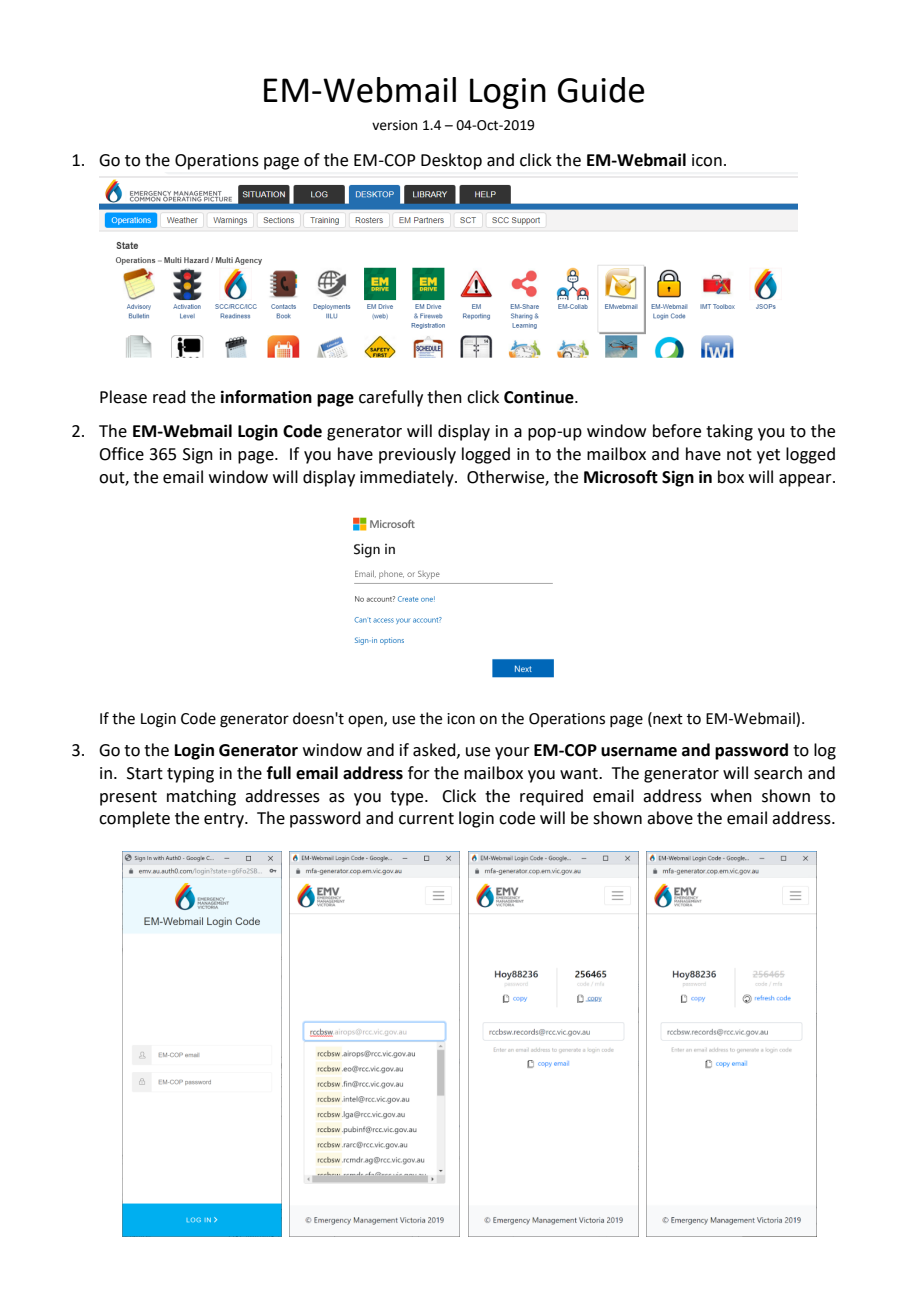  Describe the element at coordinates (121, 454) in the image. I see `Office` at that location.
